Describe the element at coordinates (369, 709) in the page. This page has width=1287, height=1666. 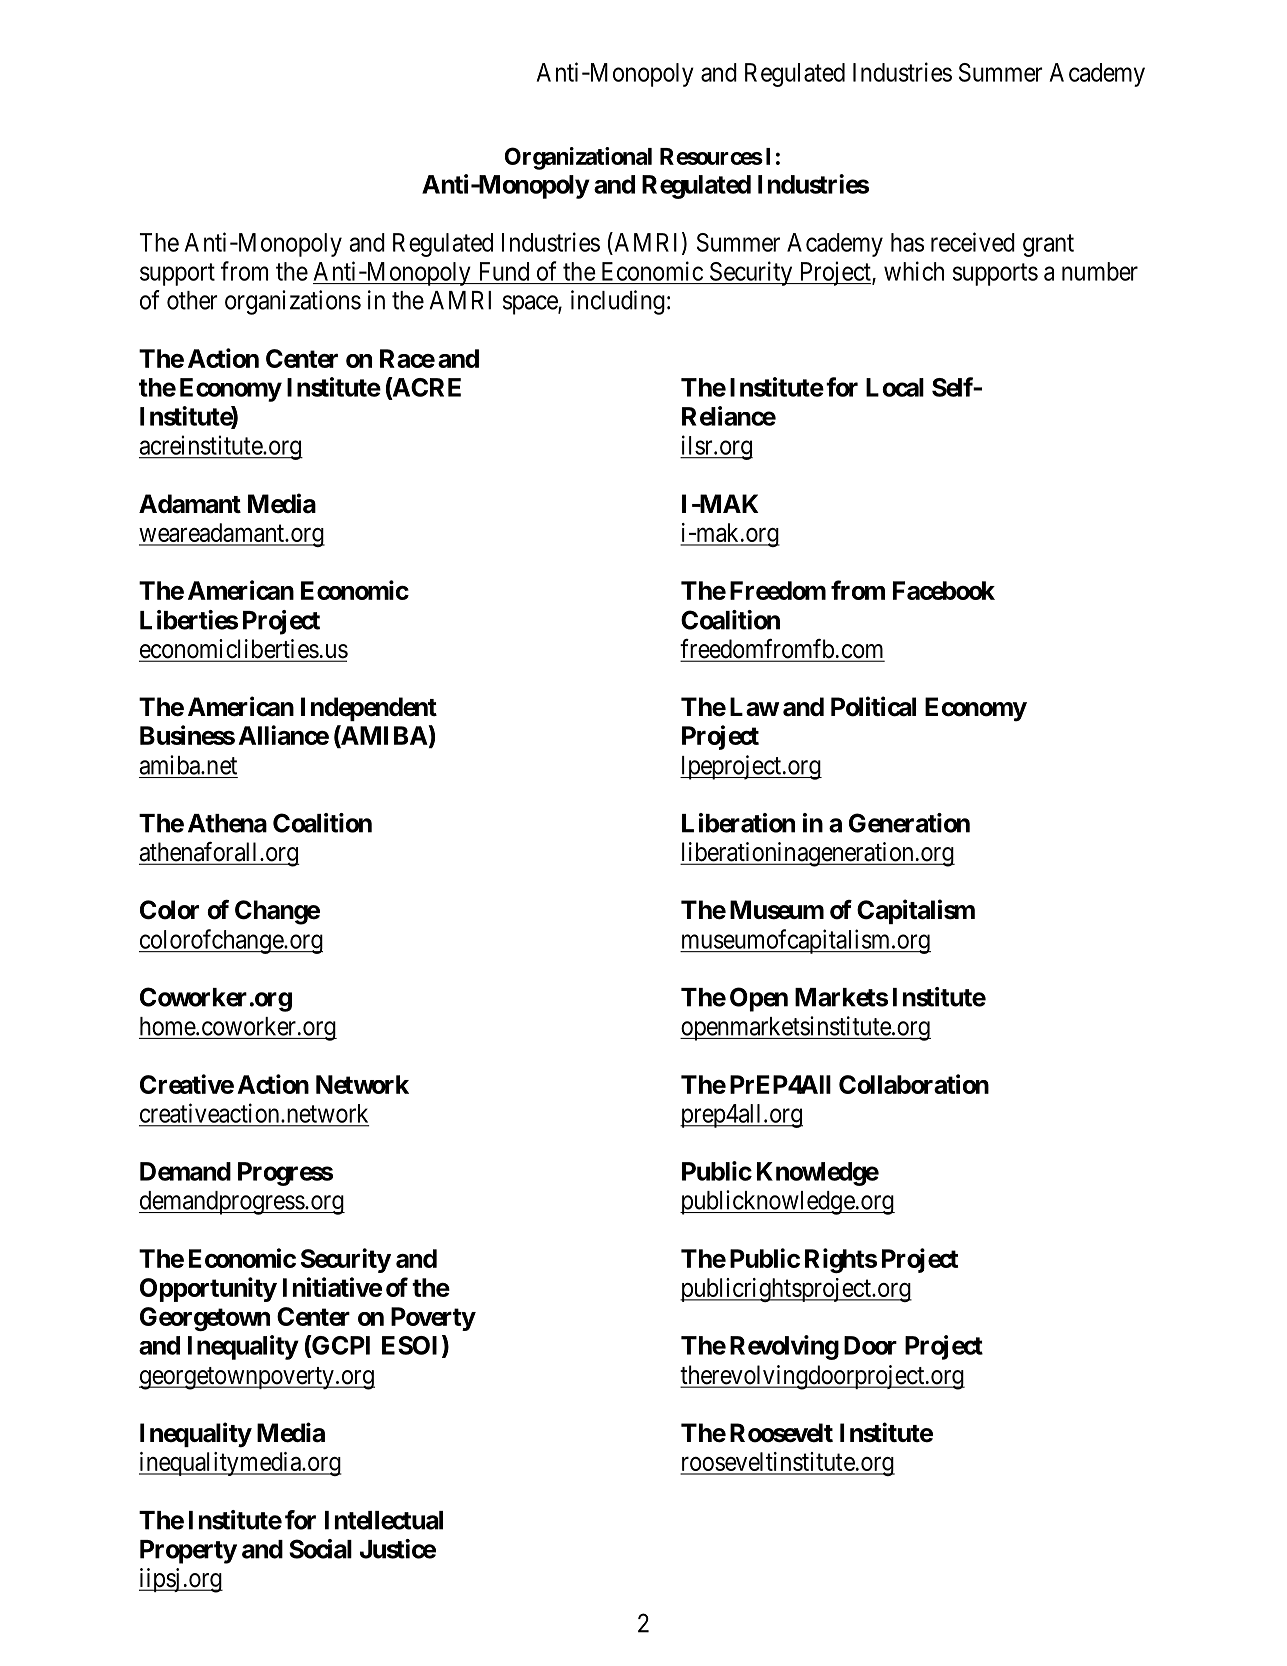
I see `Independent` at that location.
